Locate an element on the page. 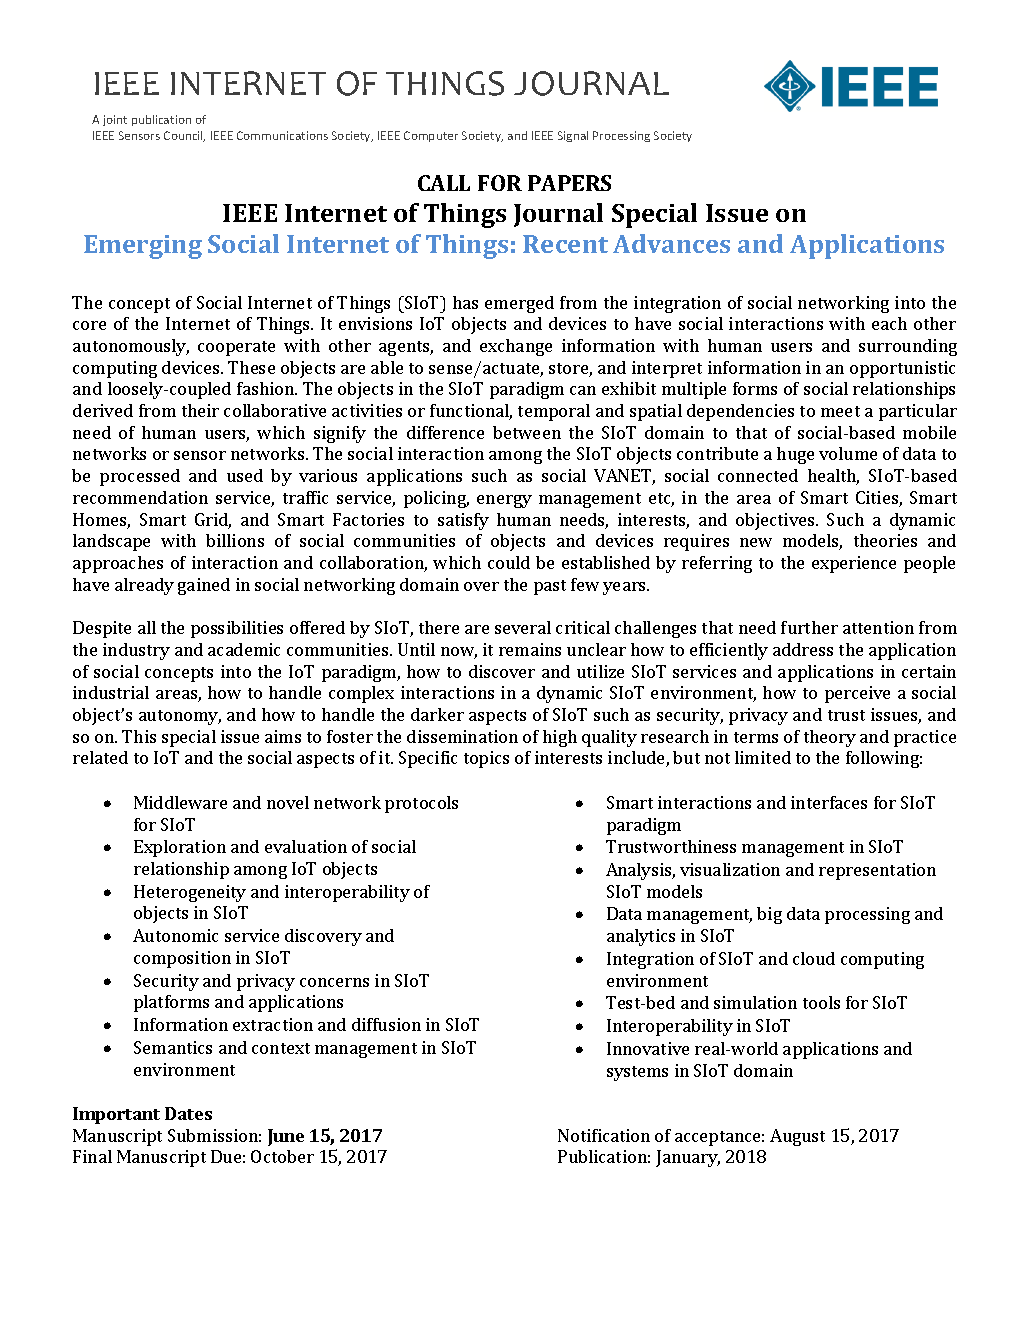 The image size is (1030, 1333). Advances is located at coordinates (671, 243).
